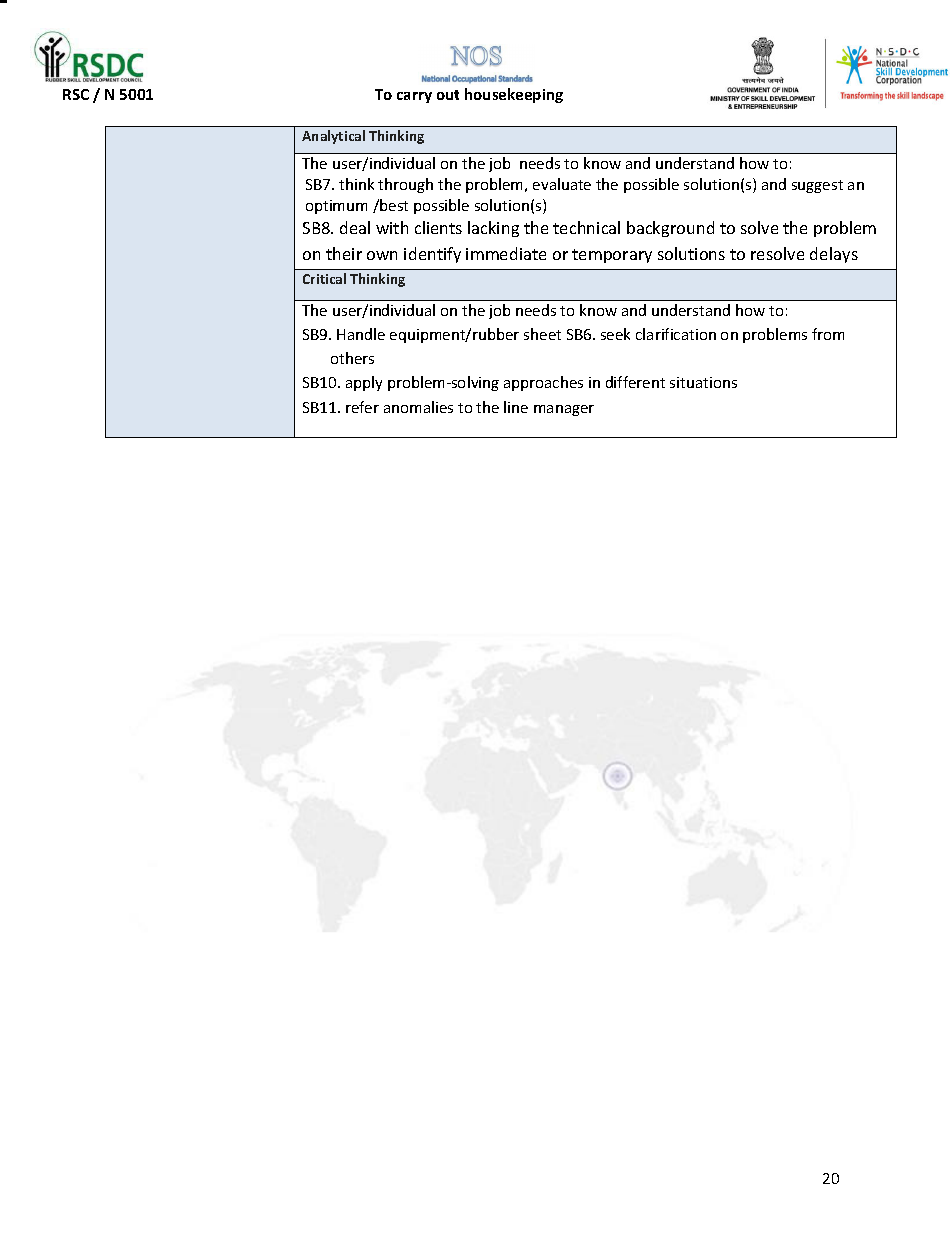  I want to click on housekeeping, so click(514, 95).
